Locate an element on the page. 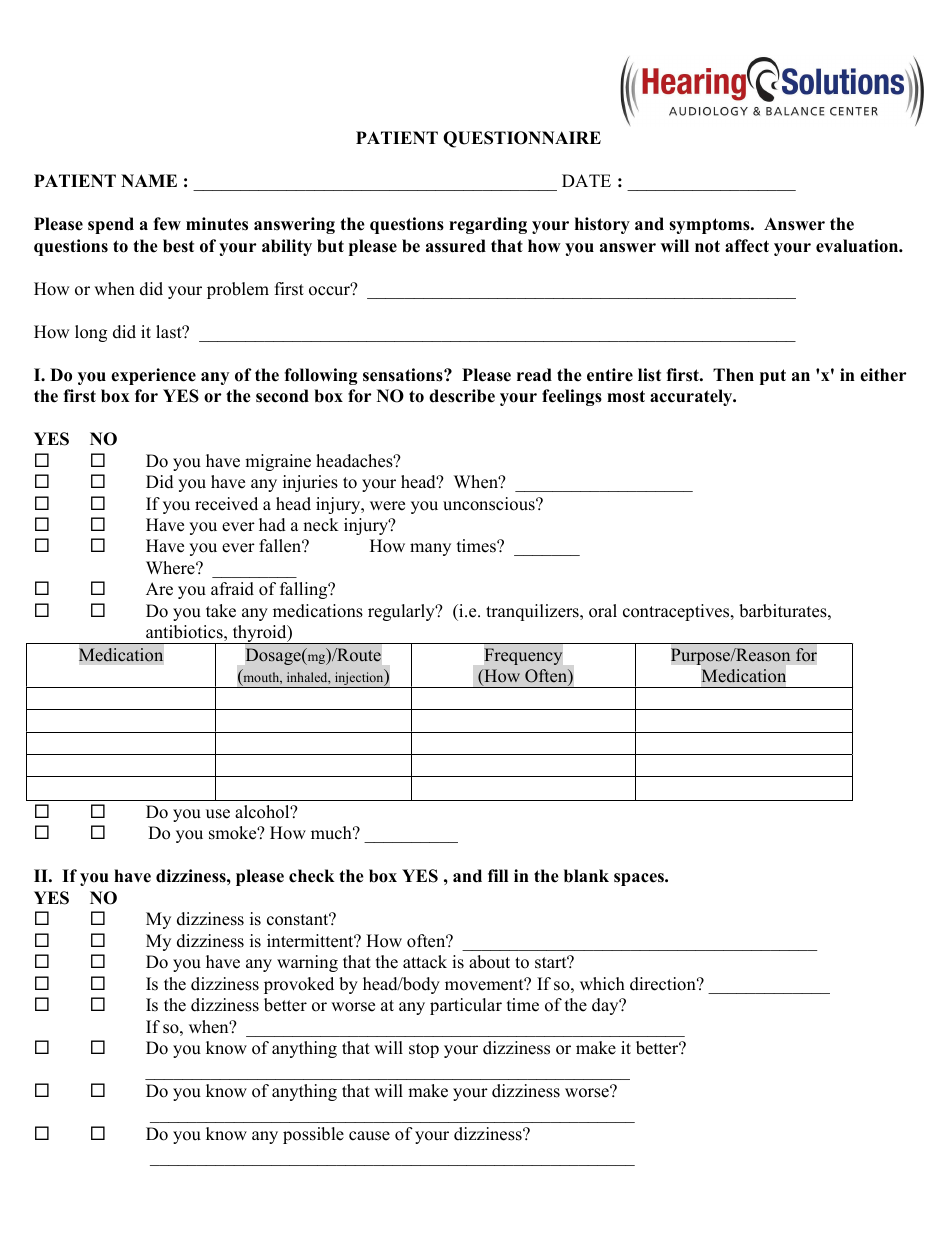 Image resolution: width=952 pixels, height=1233 pixels. fill is located at coordinates (498, 875).
